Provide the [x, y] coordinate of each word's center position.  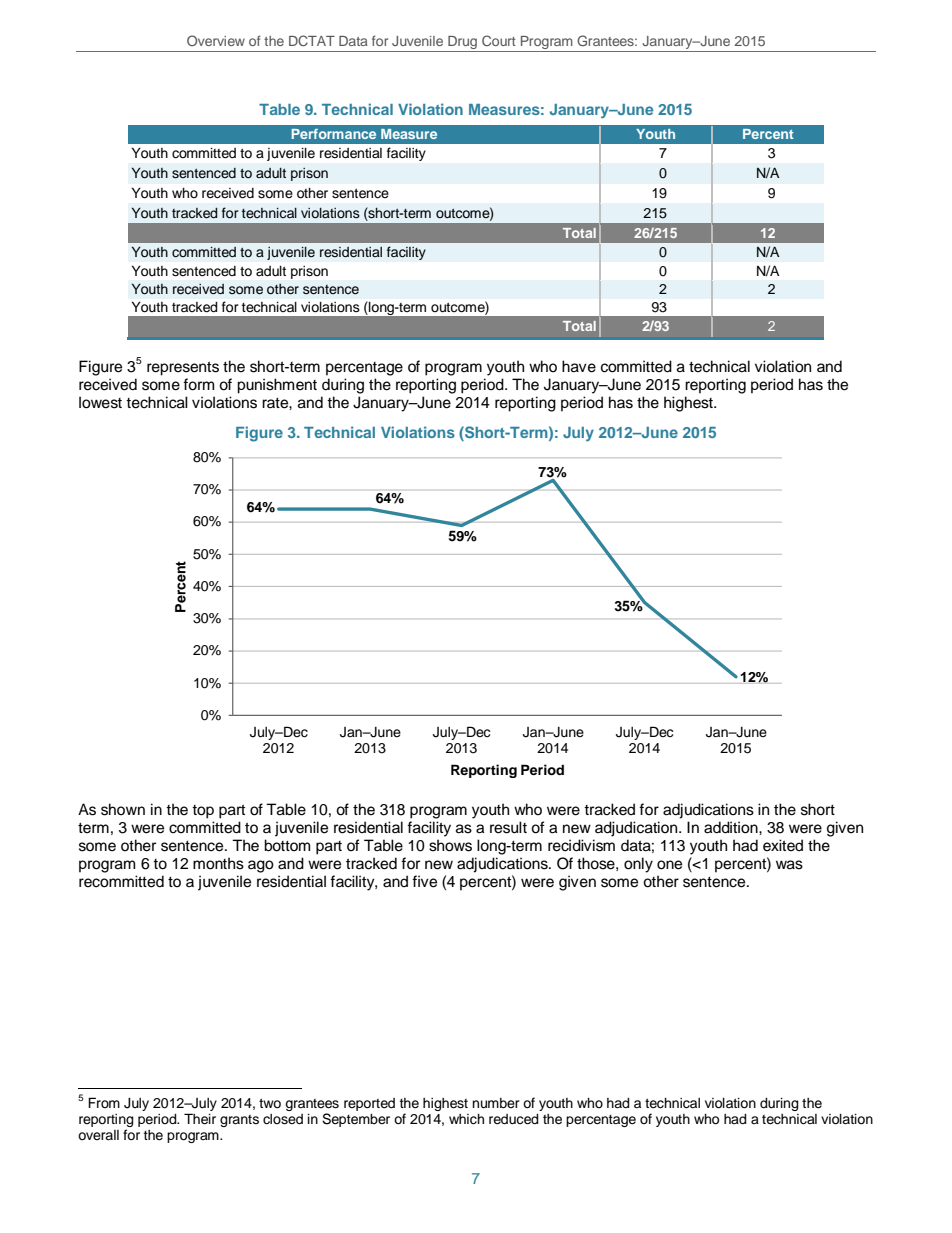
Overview [216, 40]
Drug [463, 44]
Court [499, 40]
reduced [514, 1119]
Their [200, 1119]
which [466, 1119]
